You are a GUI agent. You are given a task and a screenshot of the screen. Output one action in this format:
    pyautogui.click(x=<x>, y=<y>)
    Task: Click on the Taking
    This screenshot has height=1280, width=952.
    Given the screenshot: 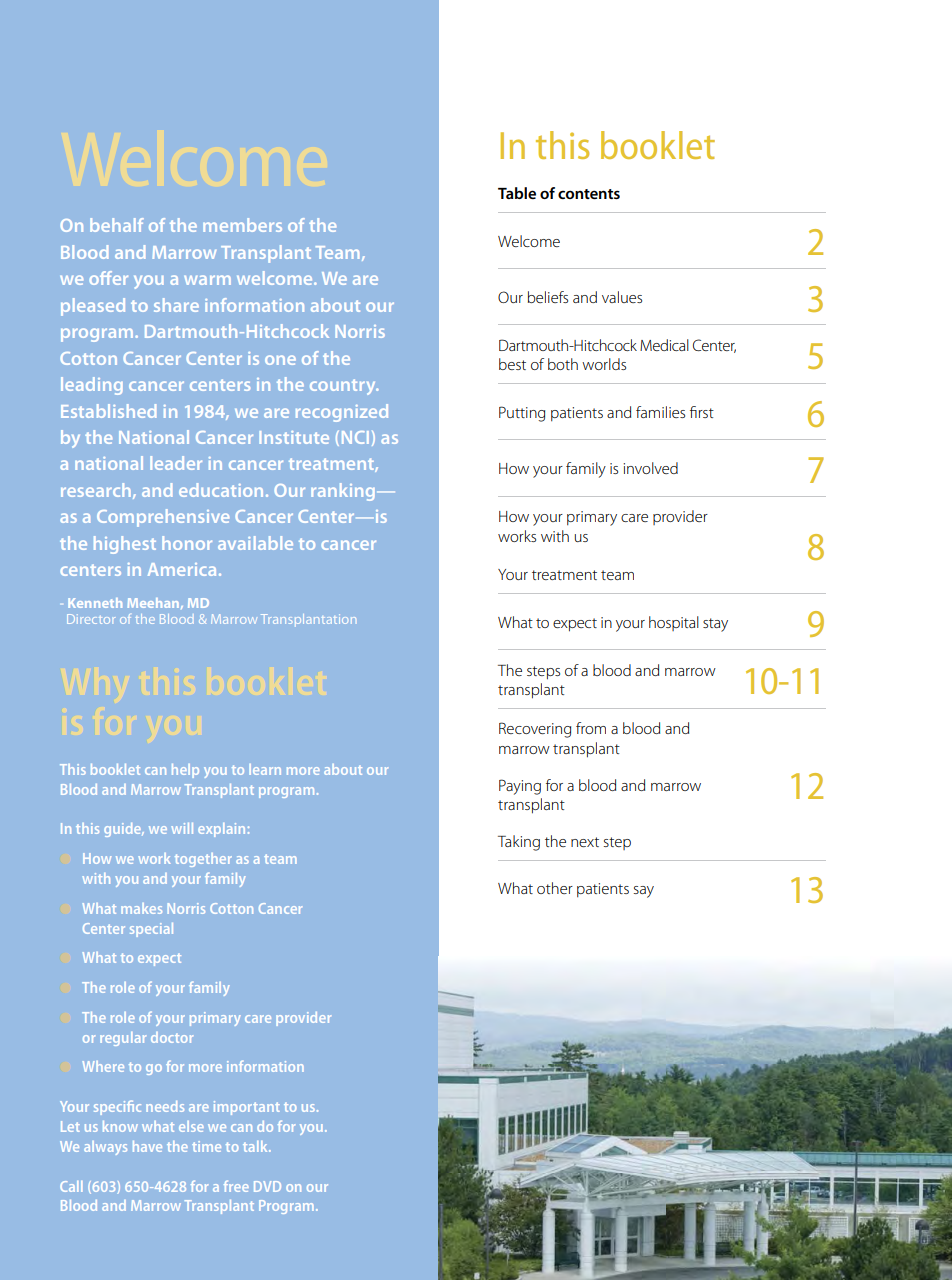 What is the action you would take?
    pyautogui.click(x=519, y=843)
